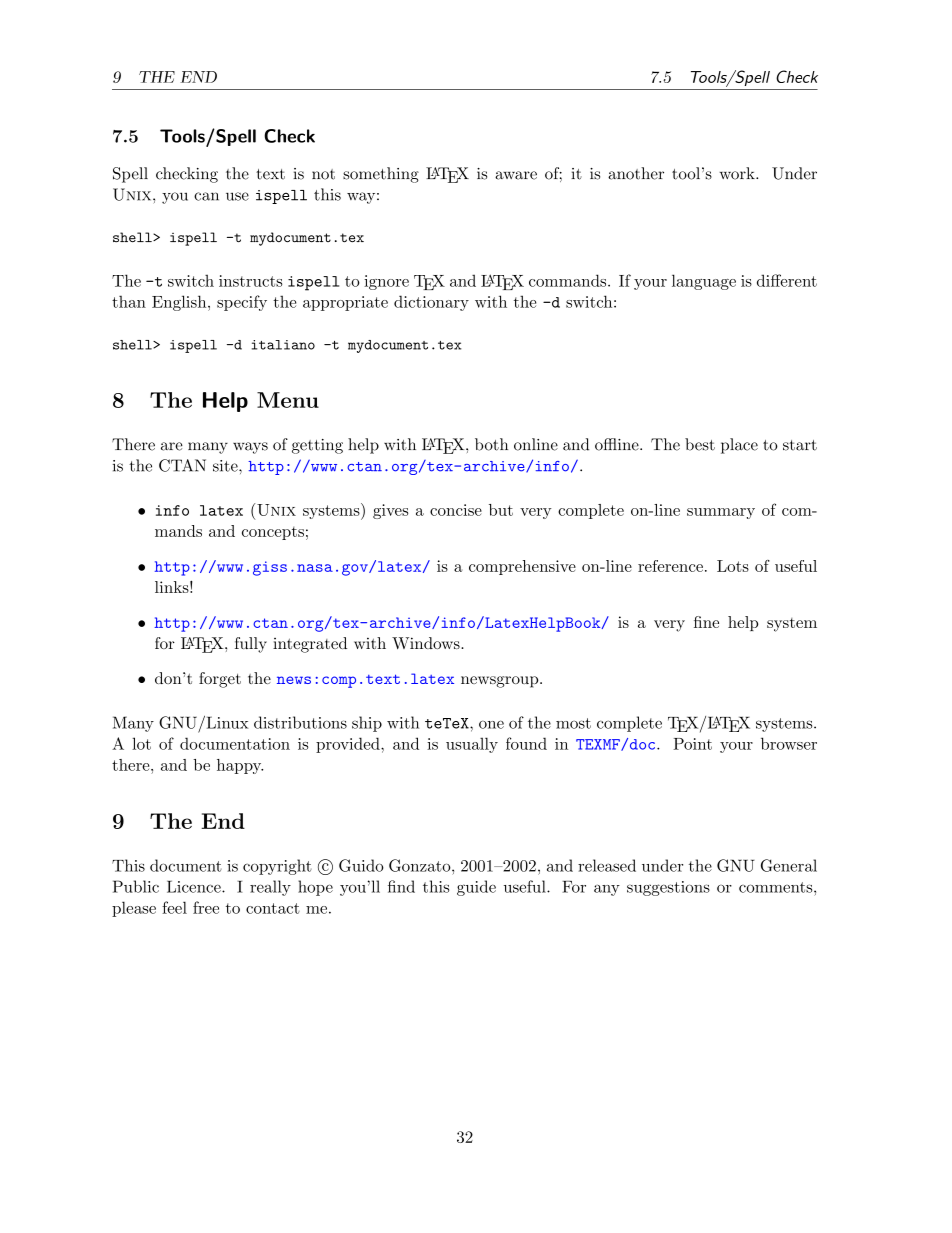 Image resolution: width=952 pixels, height=1233 pixels. I want to click on can, so click(206, 196).
